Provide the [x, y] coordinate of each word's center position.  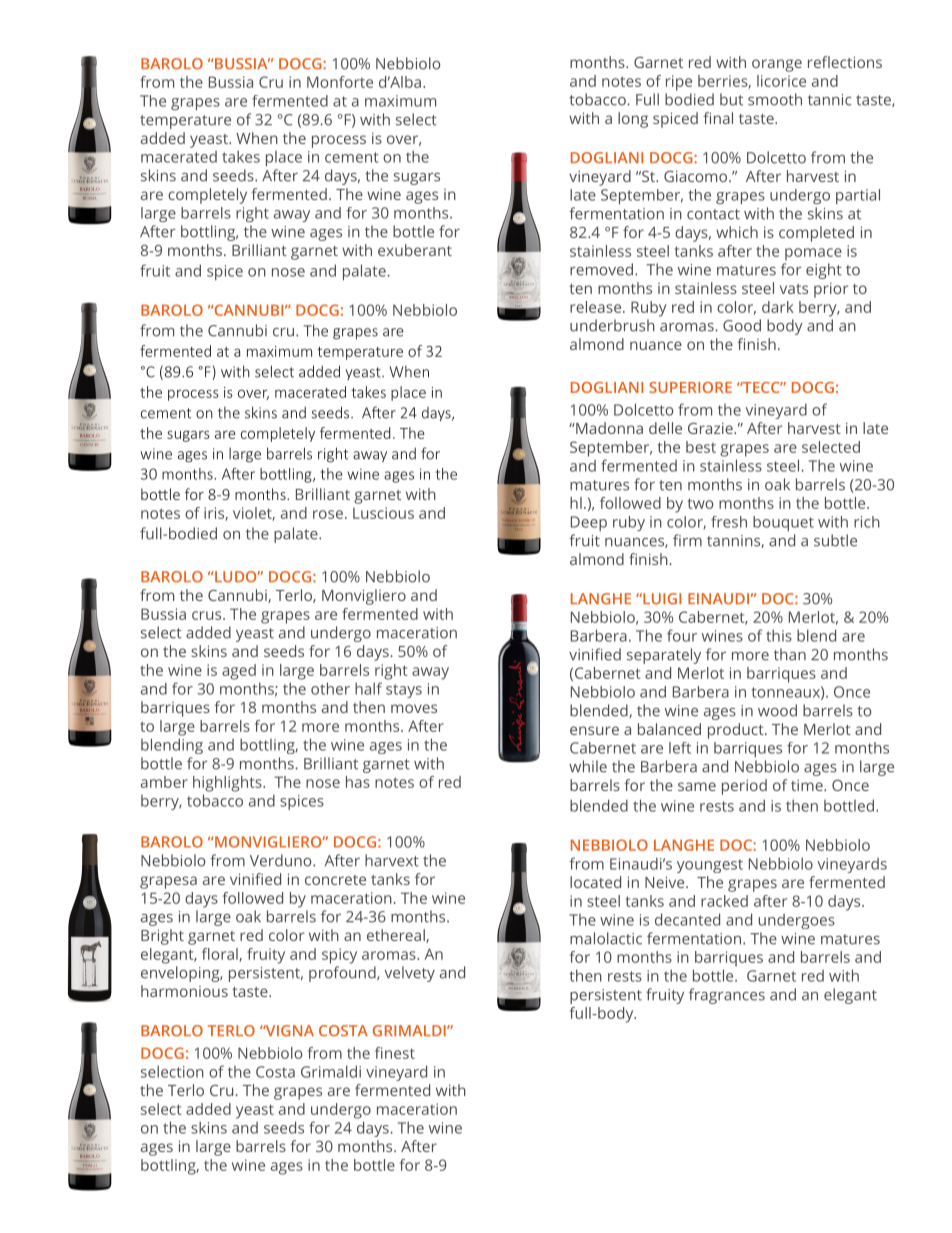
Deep [589, 523]
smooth [775, 99]
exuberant [415, 250]
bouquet [783, 523]
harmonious [184, 991]
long [633, 120]
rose [328, 514]
